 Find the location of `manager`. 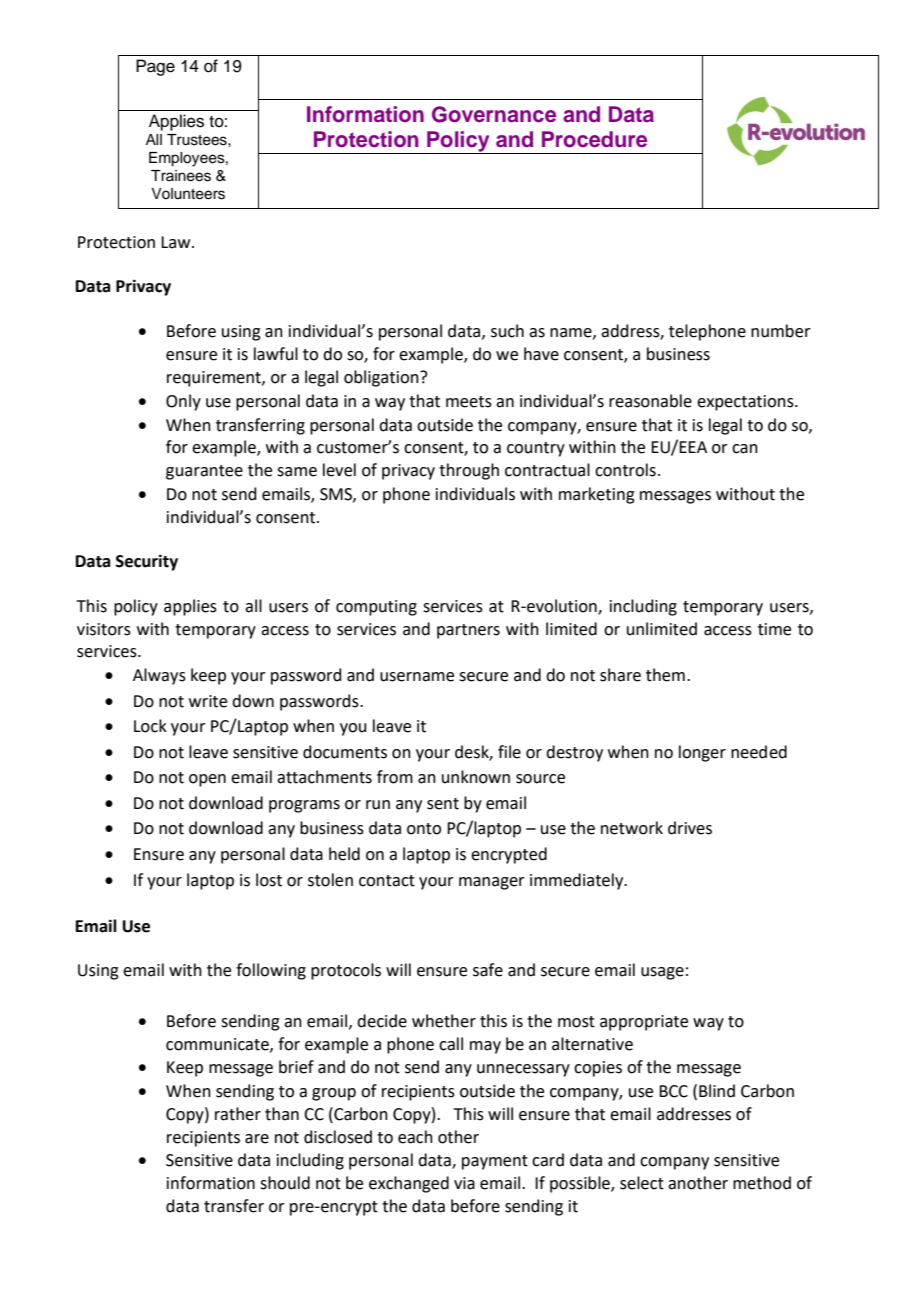

manager is located at coordinates (492, 883).
